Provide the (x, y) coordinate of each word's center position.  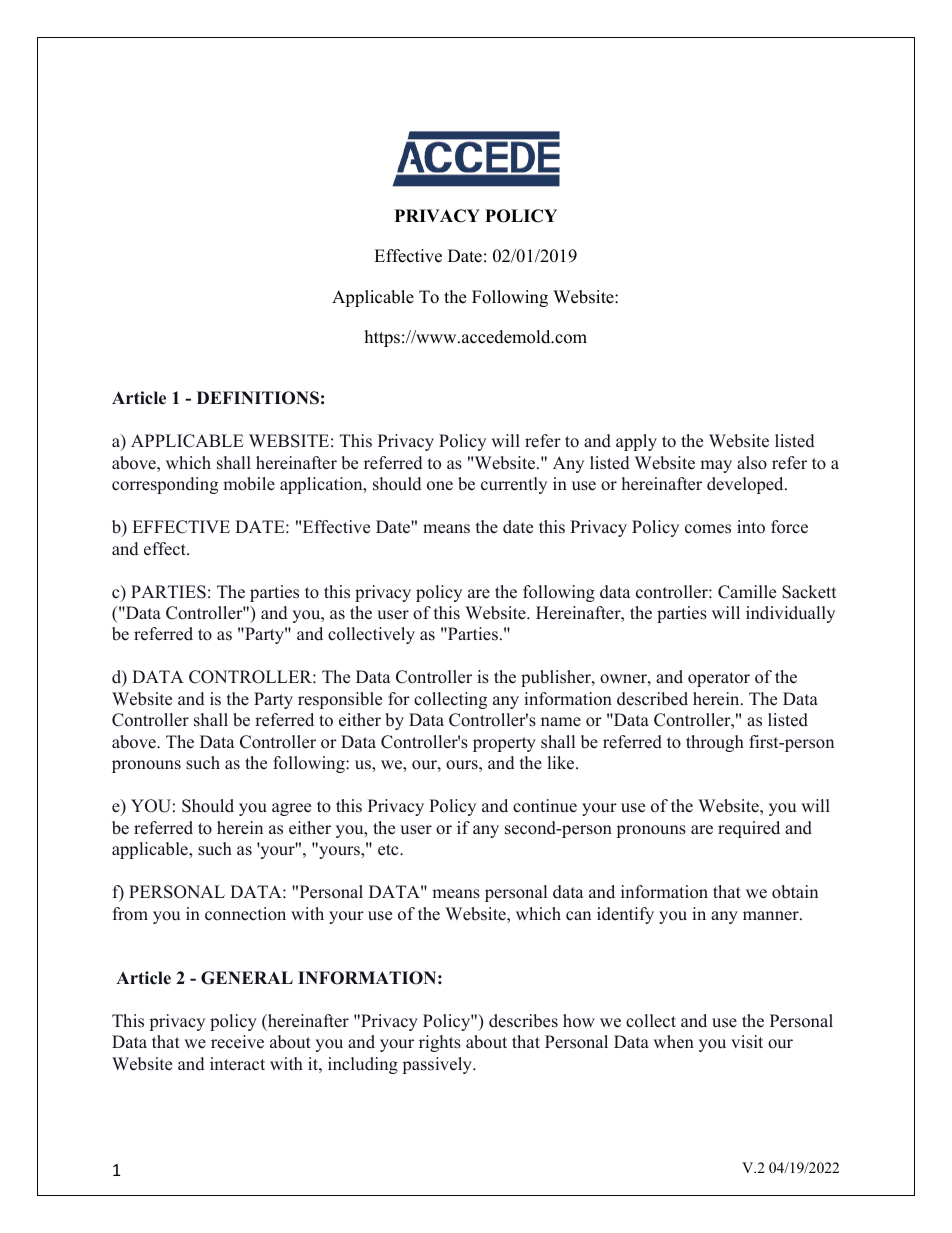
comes (708, 529)
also (752, 463)
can (578, 916)
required (749, 829)
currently (514, 485)
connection (245, 914)
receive (237, 1042)
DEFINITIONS (258, 398)
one (440, 486)
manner (772, 916)
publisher (557, 678)
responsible (340, 700)
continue (545, 806)
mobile (249, 484)
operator (719, 679)
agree (291, 809)
